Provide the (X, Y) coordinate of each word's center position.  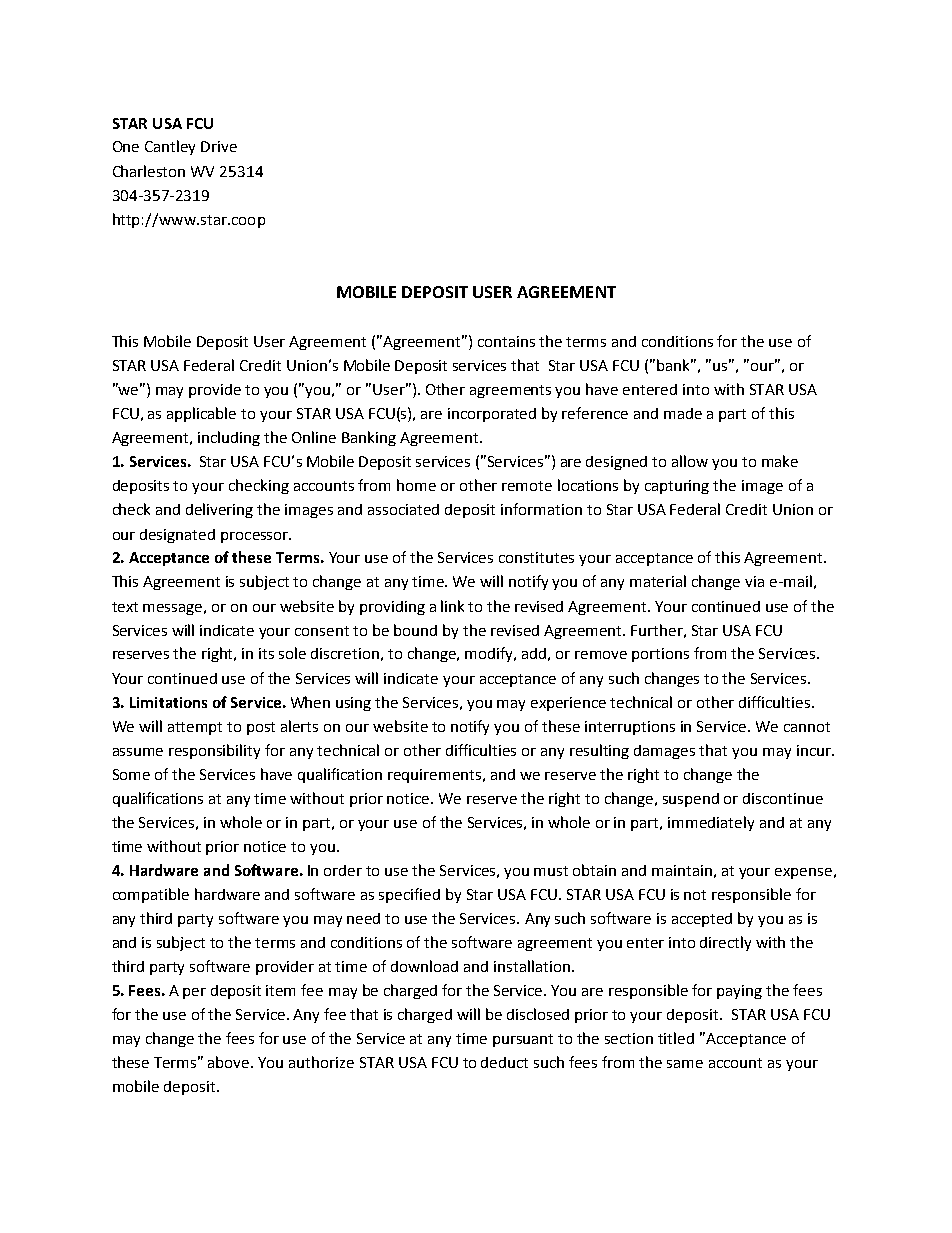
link (452, 606)
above (230, 1062)
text (125, 607)
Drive (219, 146)
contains (506, 341)
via (754, 581)
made (683, 413)
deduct (504, 1062)
